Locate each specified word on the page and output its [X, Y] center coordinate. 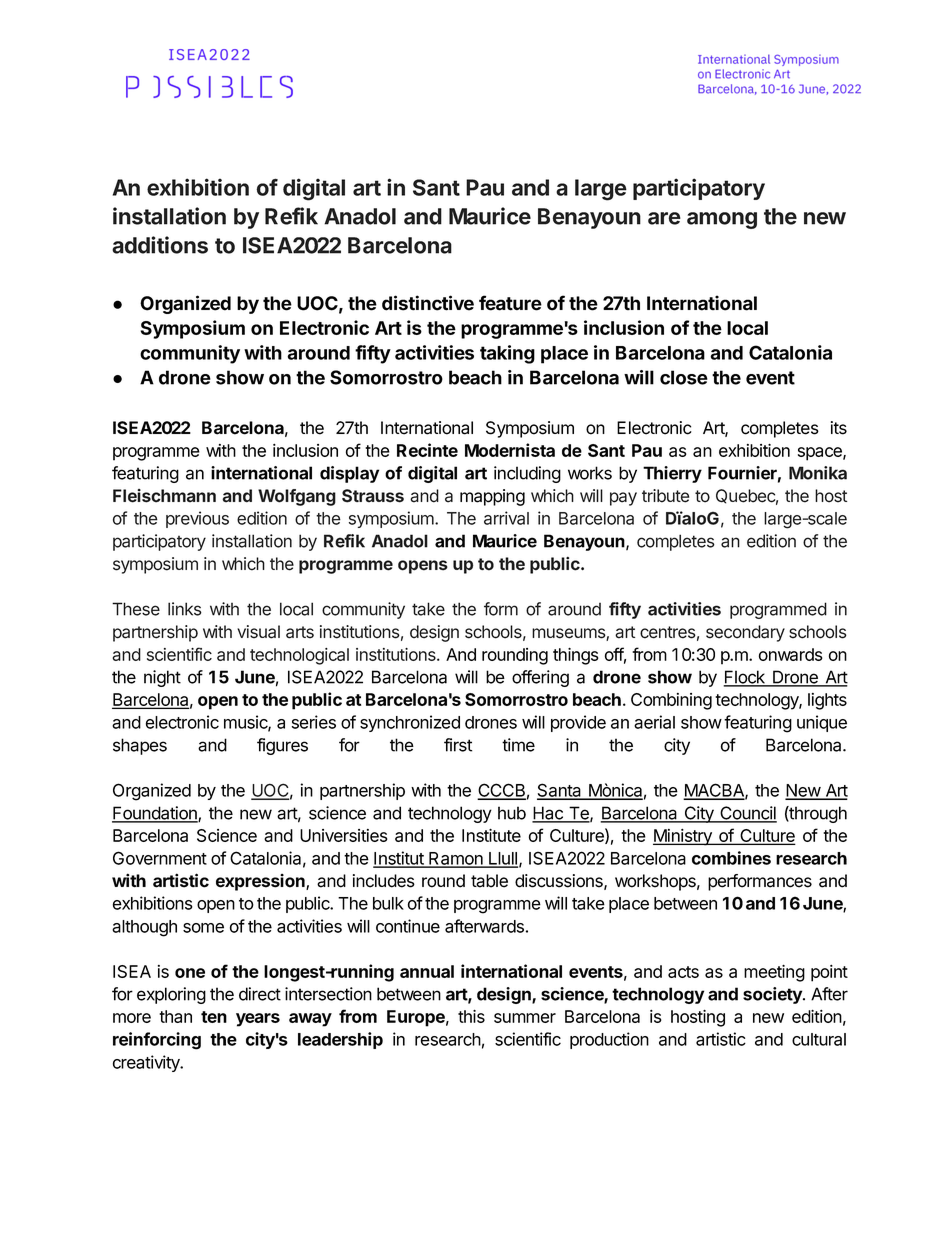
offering [540, 678]
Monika [818, 473]
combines [731, 858]
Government [160, 858]
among [722, 220]
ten [214, 1017]
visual [258, 632]
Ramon [456, 859]
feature [510, 303]
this [471, 1016]
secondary [745, 633]
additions [160, 245]
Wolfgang [297, 497]
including [527, 474]
